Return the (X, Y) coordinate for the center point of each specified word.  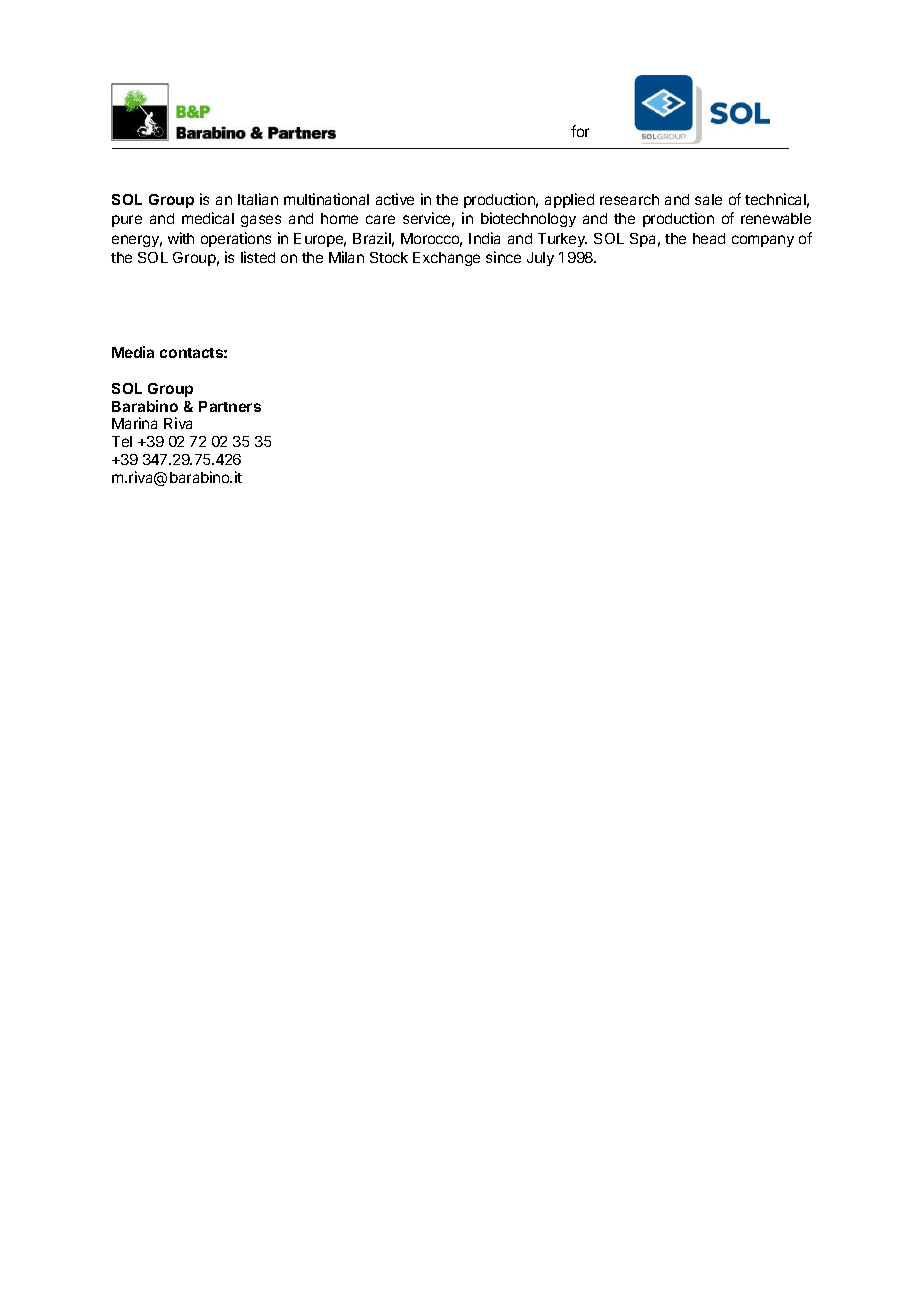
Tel (122, 441)
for (580, 131)
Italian (258, 199)
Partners (230, 406)
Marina (134, 423)
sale (708, 199)
